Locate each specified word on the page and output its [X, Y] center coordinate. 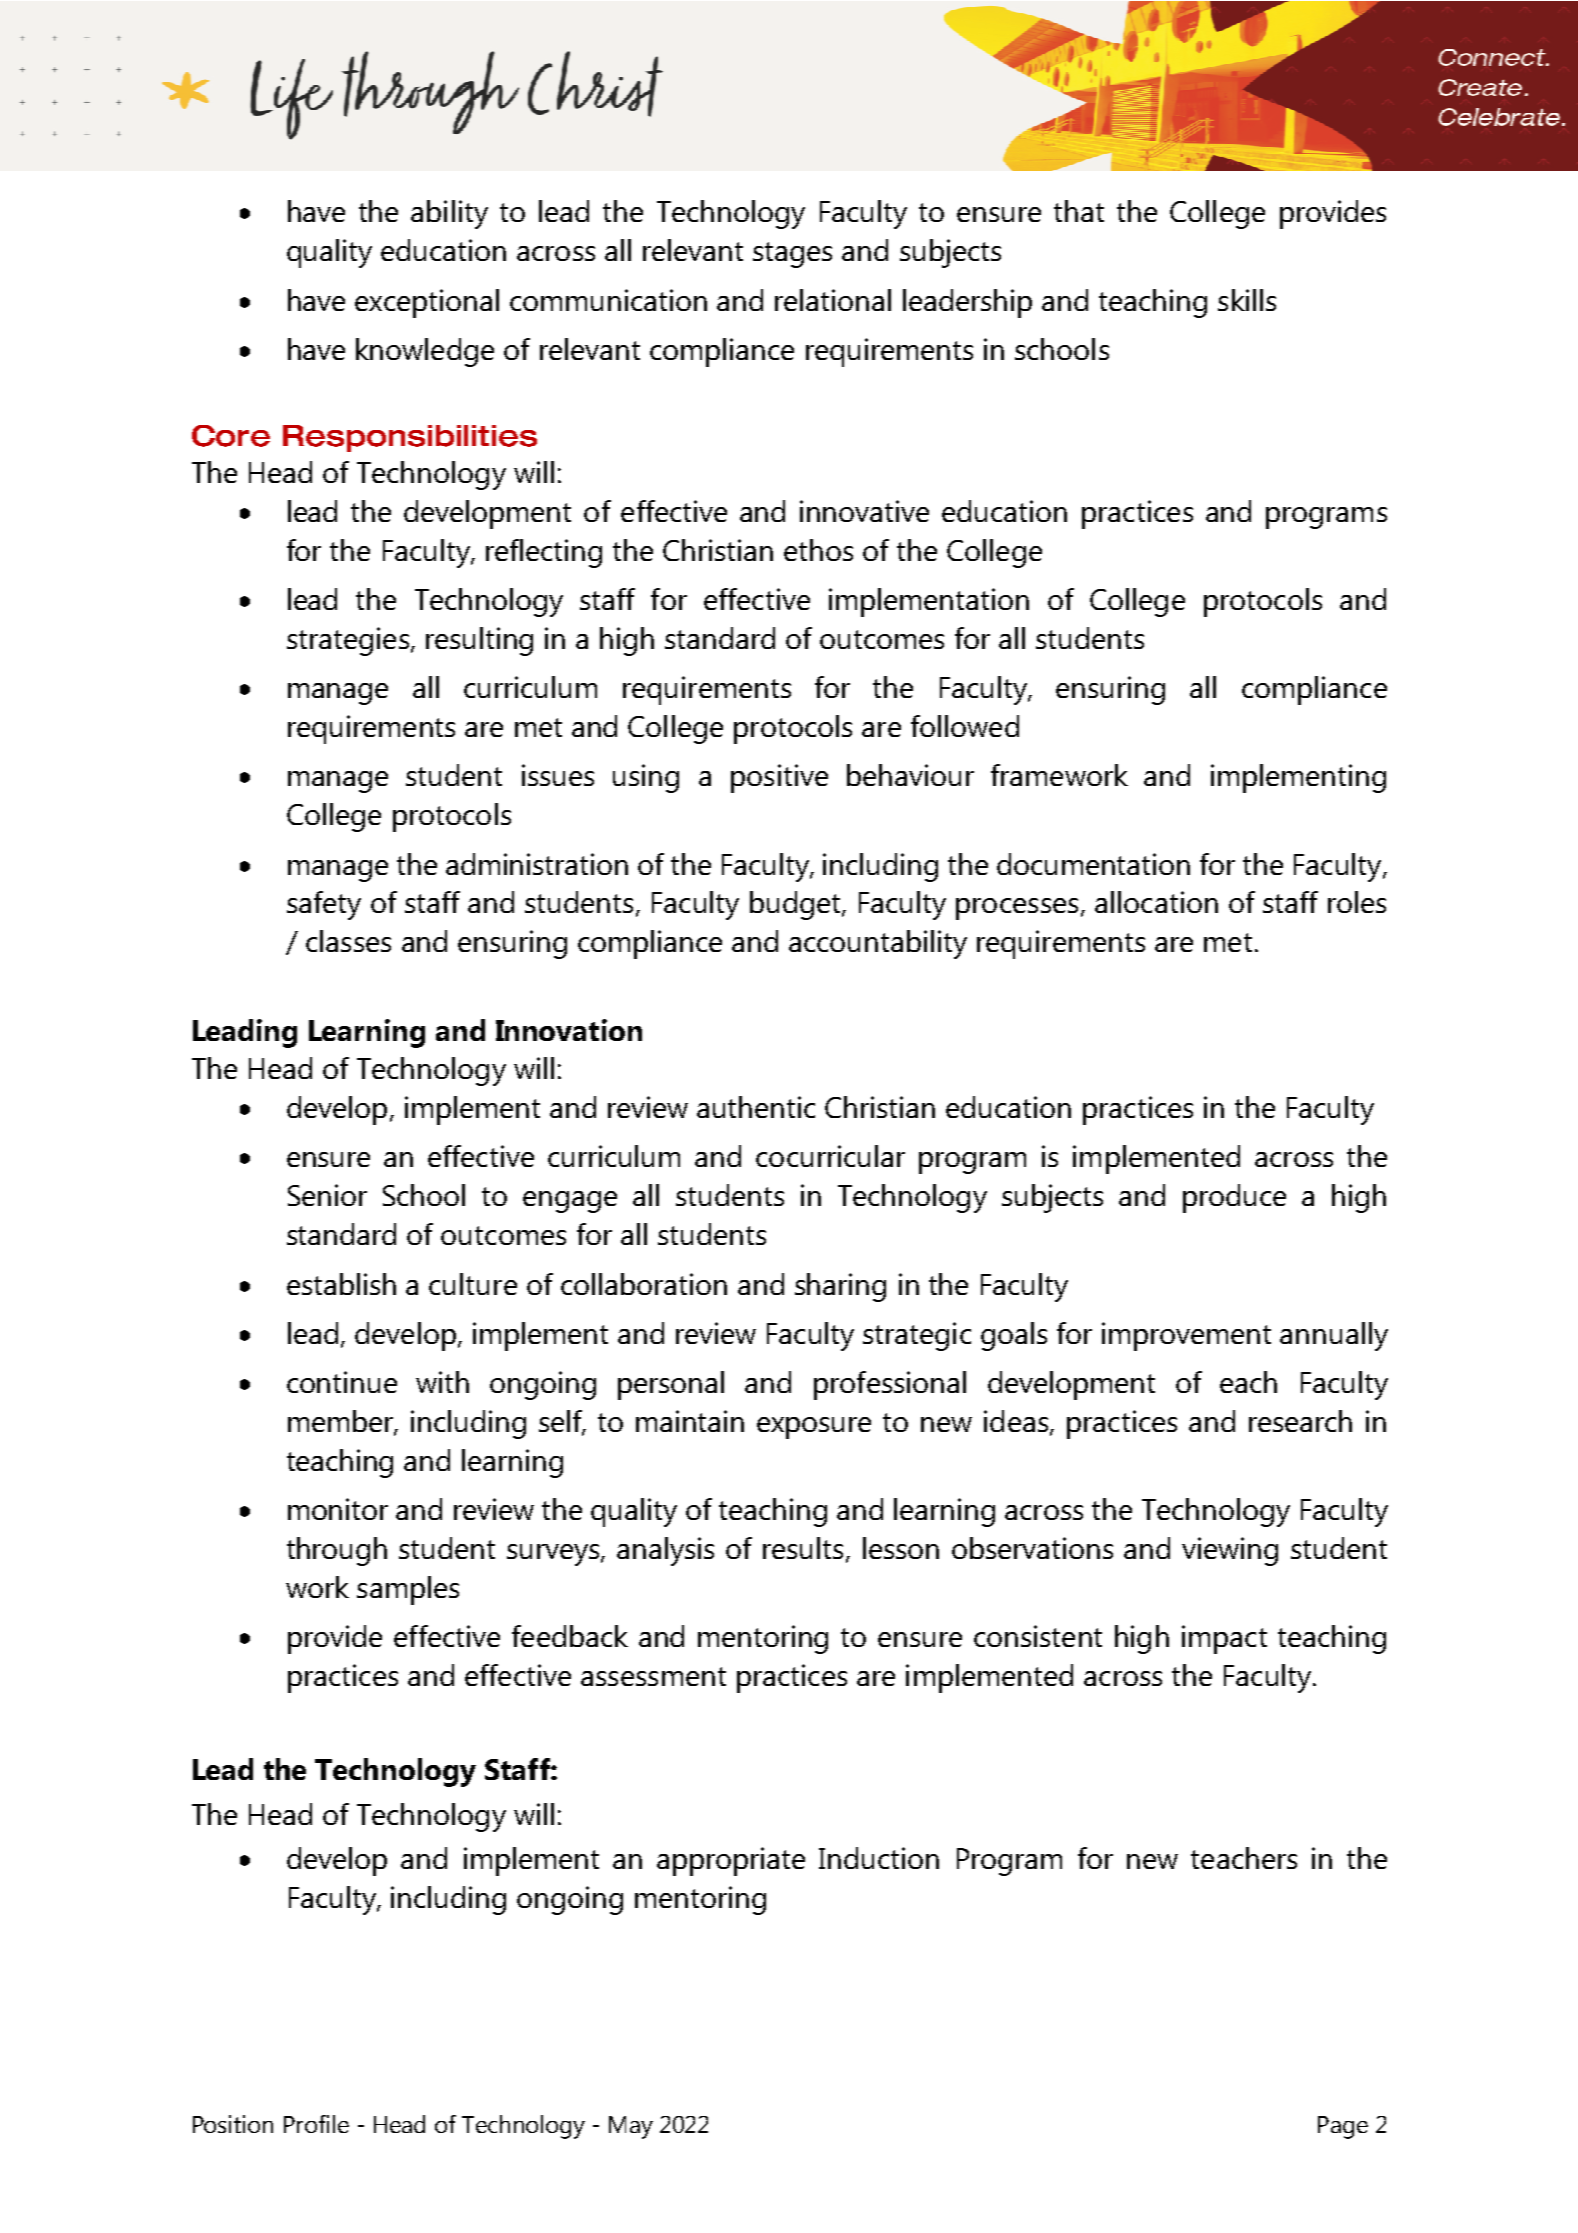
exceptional [427, 303]
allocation [1156, 902]
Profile [316, 2124]
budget [796, 905]
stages [792, 255]
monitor [338, 1509]
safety [324, 905]
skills [1247, 300]
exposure [814, 1428]
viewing [1230, 1551]
